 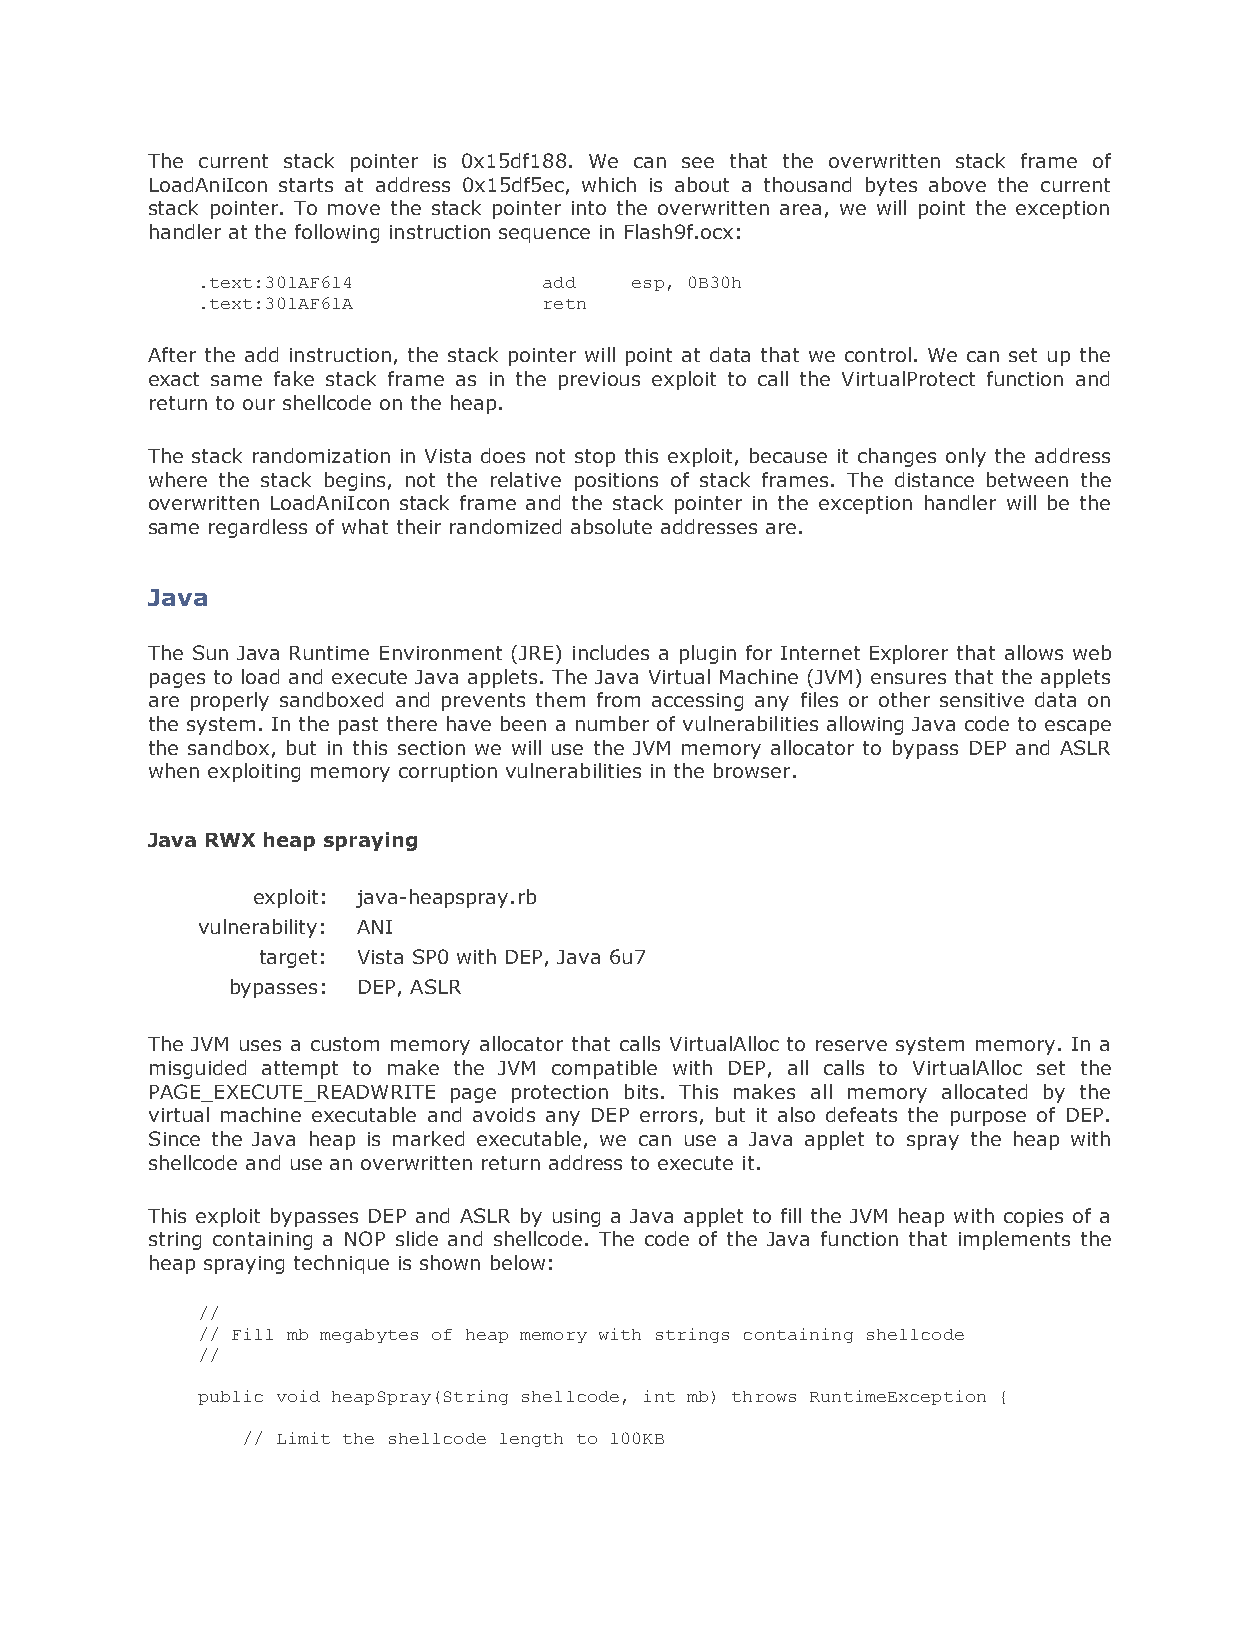 What do you see at coordinates (957, 184) in the screenshot?
I see `above` at bounding box center [957, 184].
